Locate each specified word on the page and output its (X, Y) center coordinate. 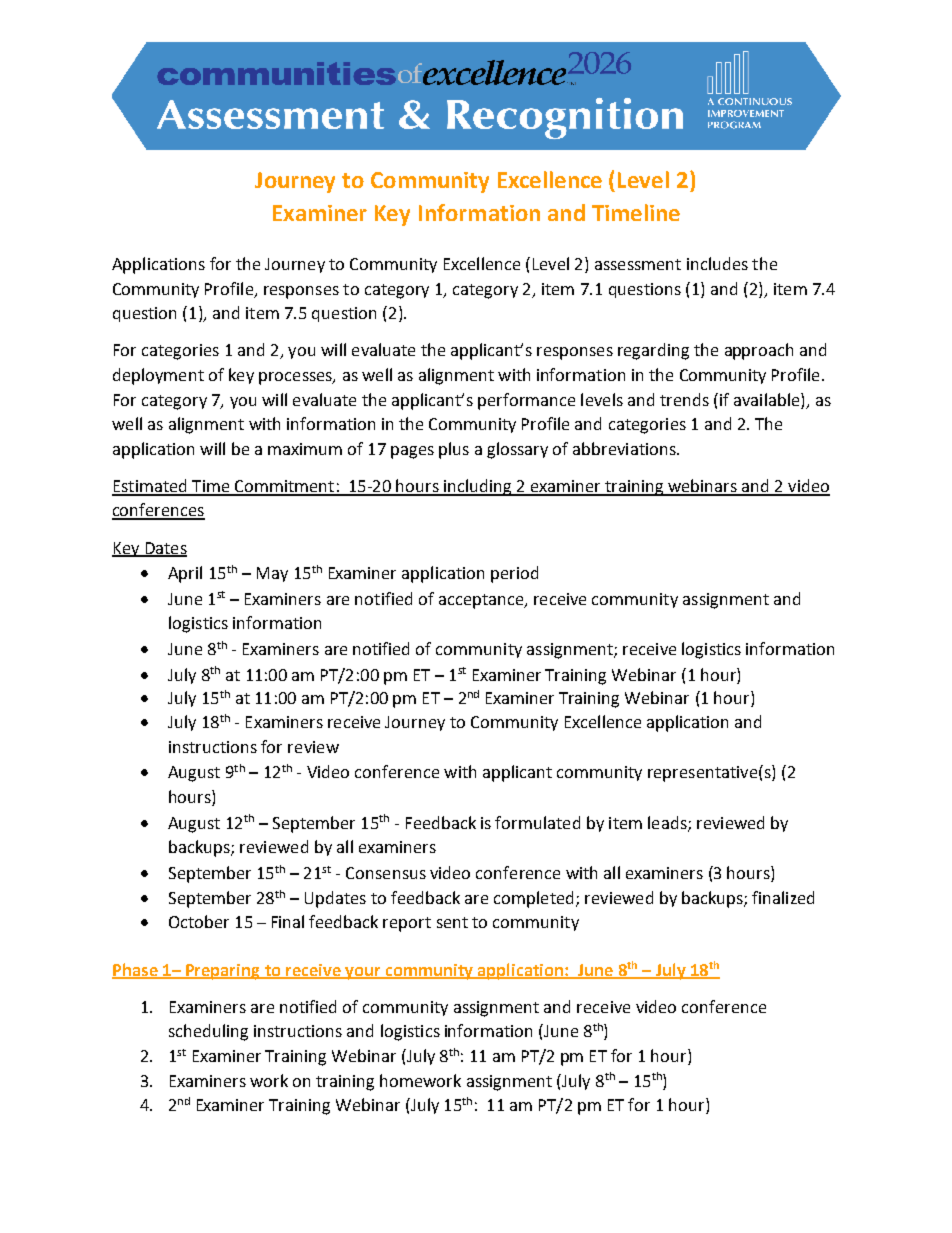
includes (717, 263)
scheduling (208, 1032)
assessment (638, 264)
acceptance (482, 601)
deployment (158, 376)
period (514, 574)
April (185, 574)
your (363, 973)
